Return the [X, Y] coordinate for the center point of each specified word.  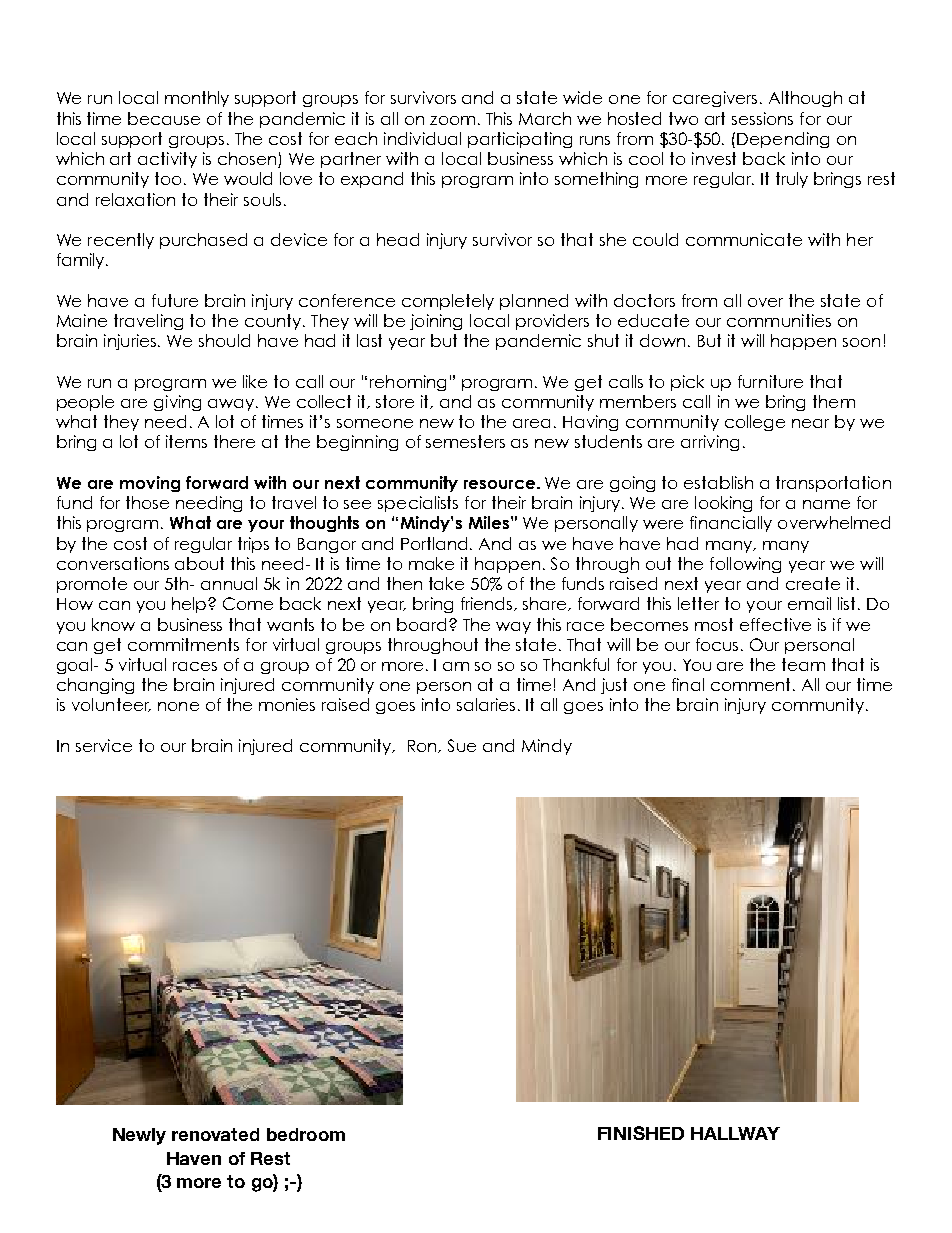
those [147, 502]
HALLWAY [735, 1133]
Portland [436, 543]
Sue [462, 745]
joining [436, 322]
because [164, 118]
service [104, 745]
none [178, 706]
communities [779, 320]
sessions [762, 118]
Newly [139, 1136]
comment [750, 684]
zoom [452, 120]
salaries [486, 704]
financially [731, 524]
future [175, 300]
